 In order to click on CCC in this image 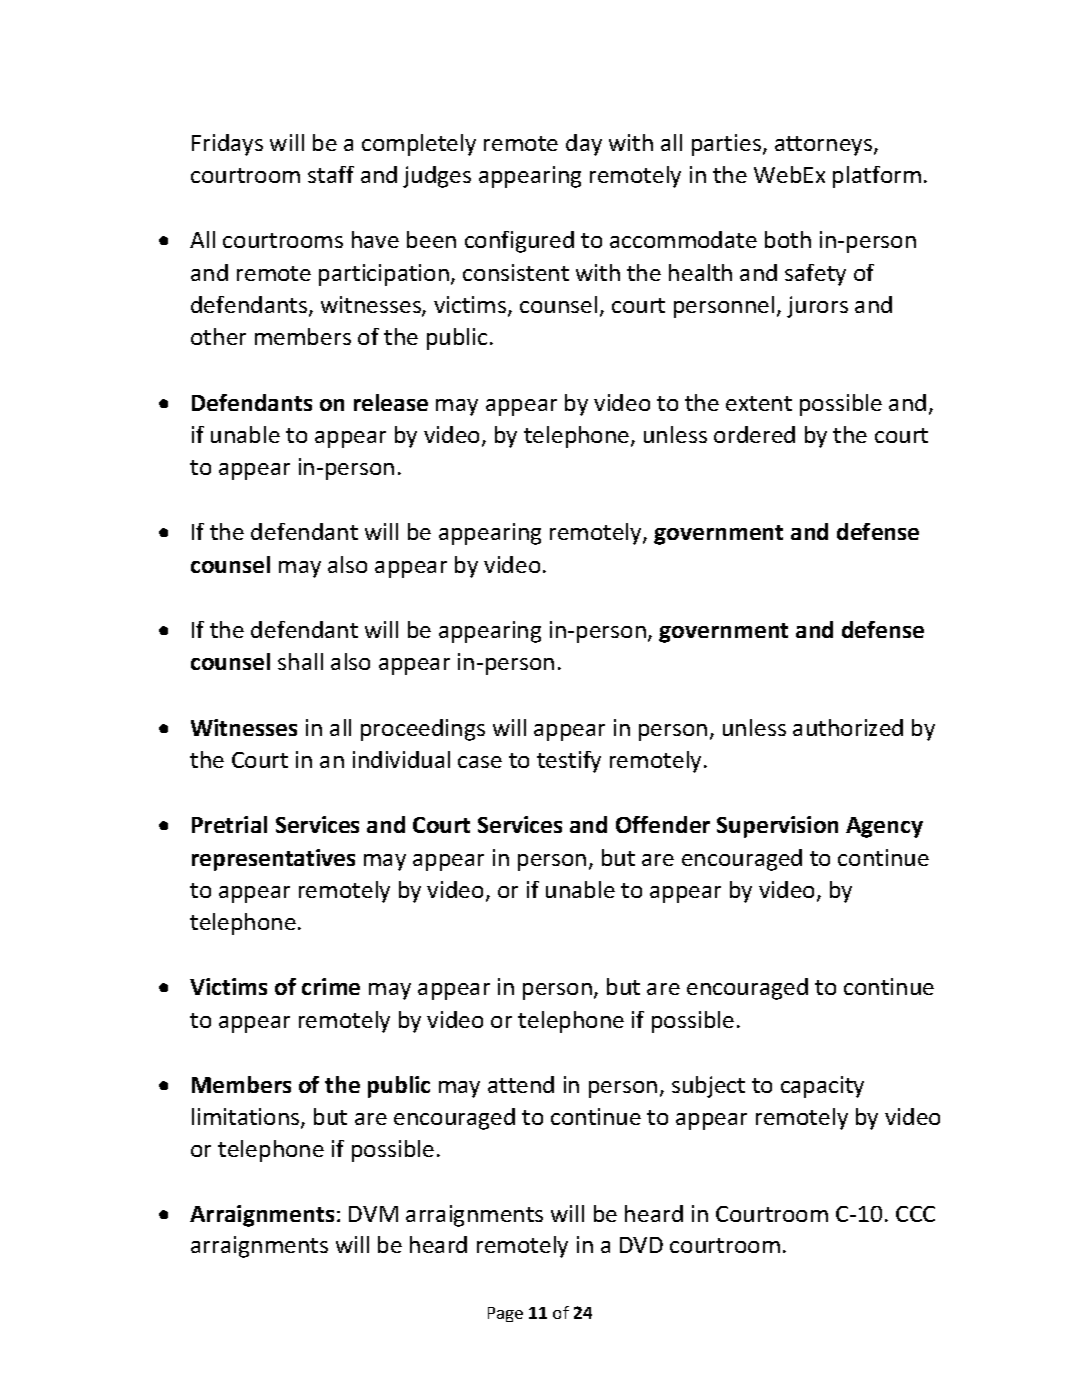, I will do `click(915, 1214)`.
